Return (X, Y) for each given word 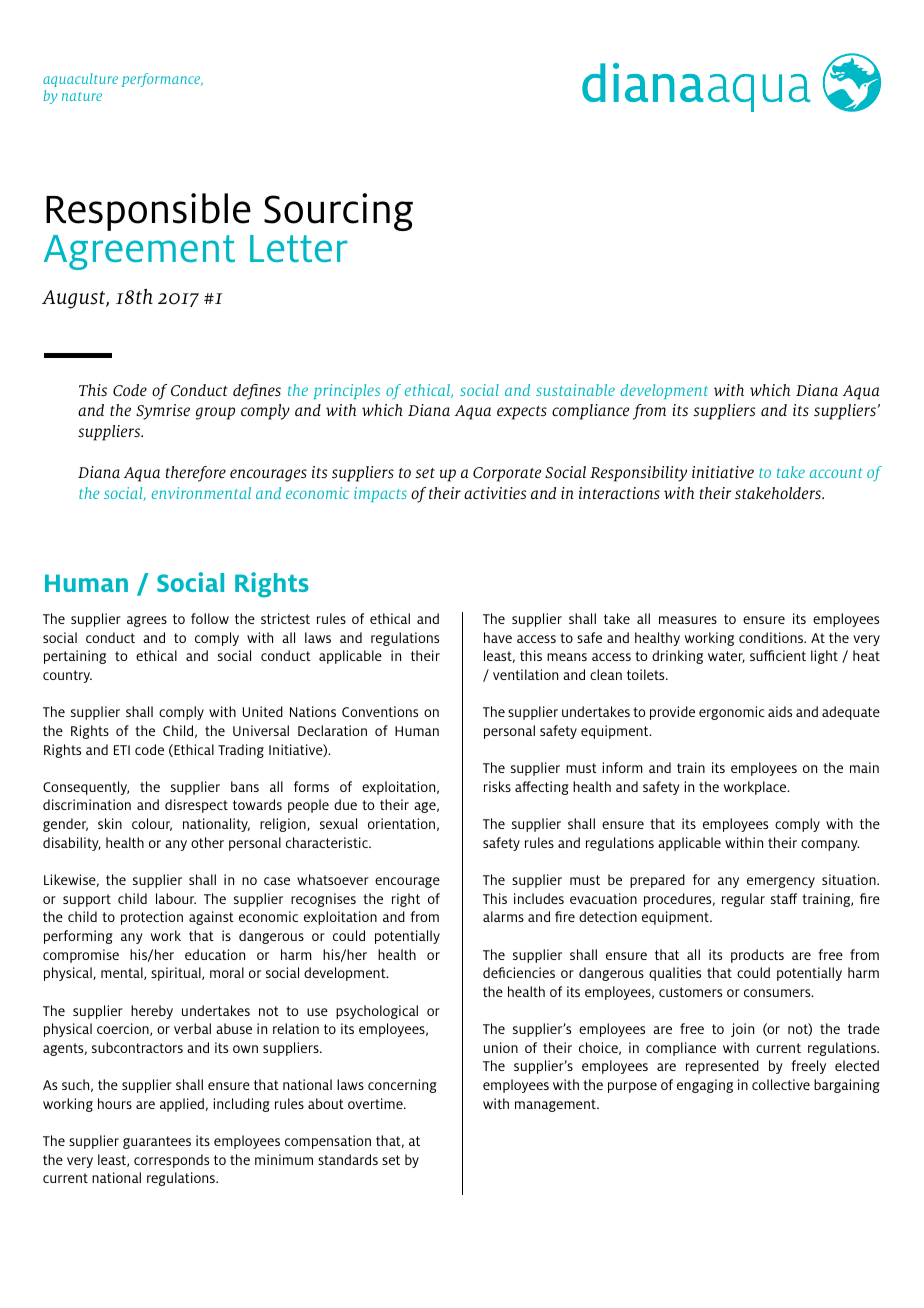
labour (176, 898)
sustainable (575, 390)
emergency (781, 882)
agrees (147, 621)
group (215, 413)
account (836, 473)
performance (162, 80)
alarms (503, 916)
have (498, 637)
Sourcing (338, 212)
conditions (772, 637)
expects (522, 413)
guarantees (157, 1142)
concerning (402, 1086)
